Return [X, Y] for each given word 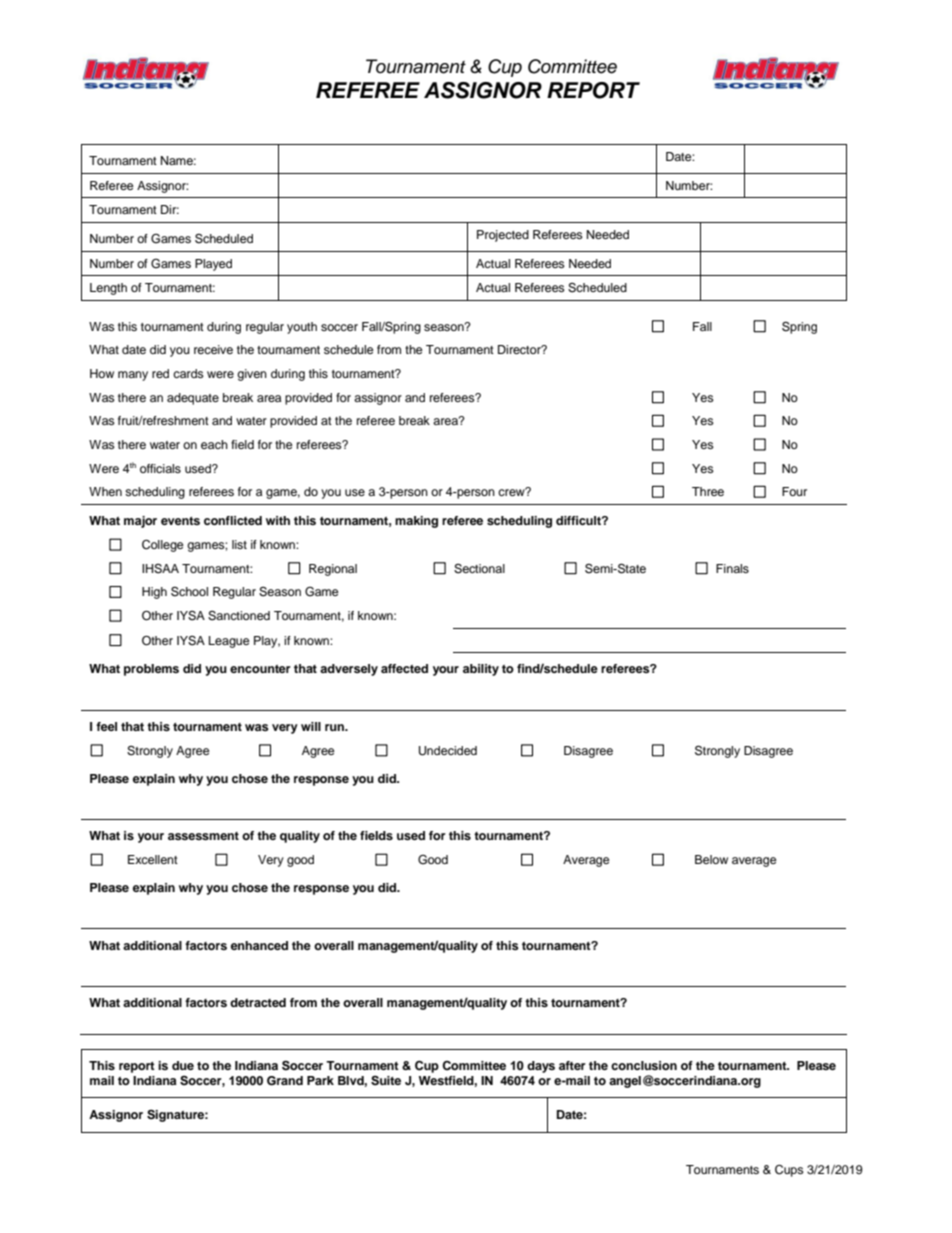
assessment [203, 836]
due [183, 1065]
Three [708, 491]
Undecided [448, 751]
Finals [732, 568]
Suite [386, 1081]
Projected [503, 236]
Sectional [479, 569]
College [163, 546]
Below [711, 859]
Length [108, 289]
